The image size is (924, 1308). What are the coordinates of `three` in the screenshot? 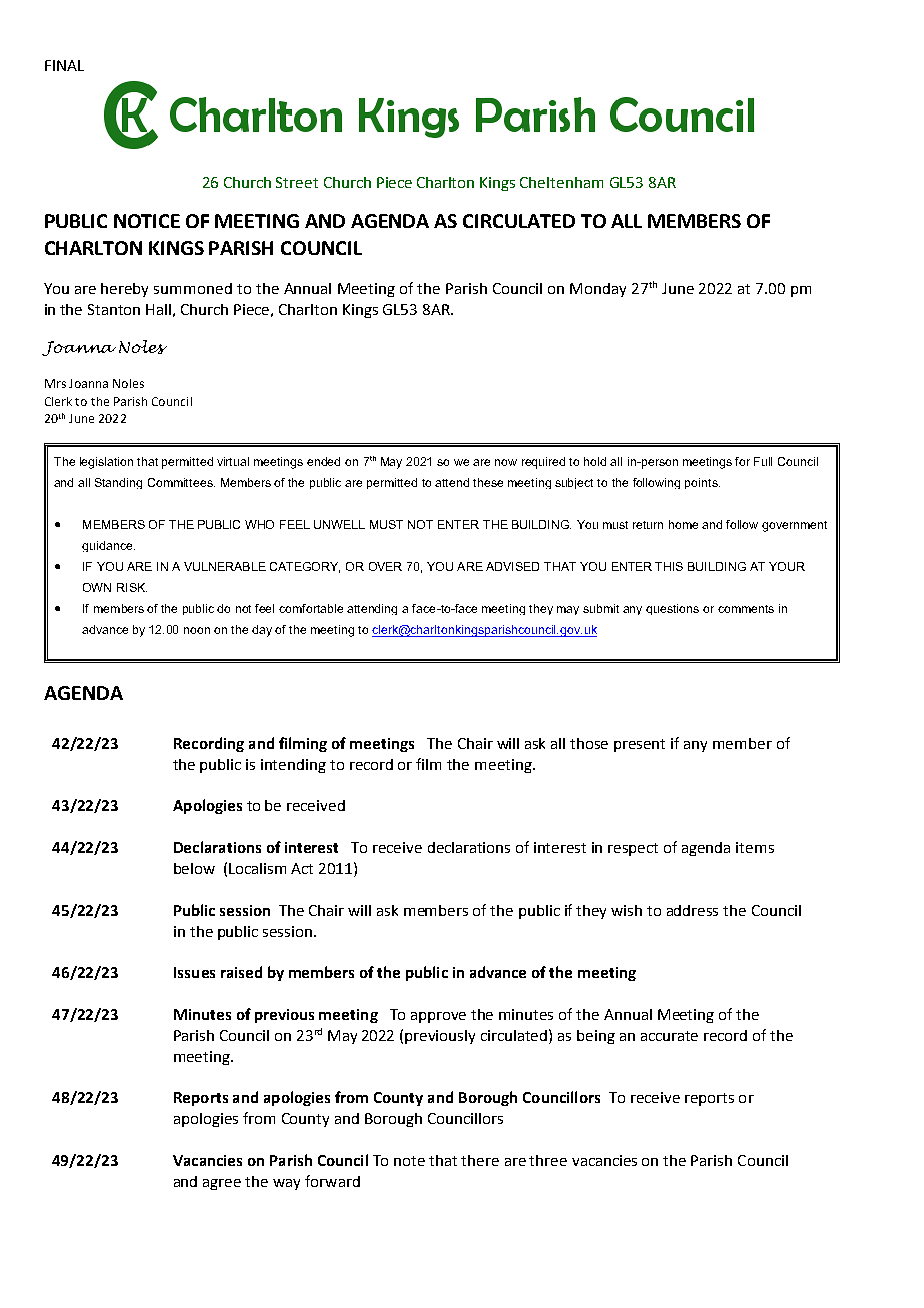 It's located at (548, 1160).
